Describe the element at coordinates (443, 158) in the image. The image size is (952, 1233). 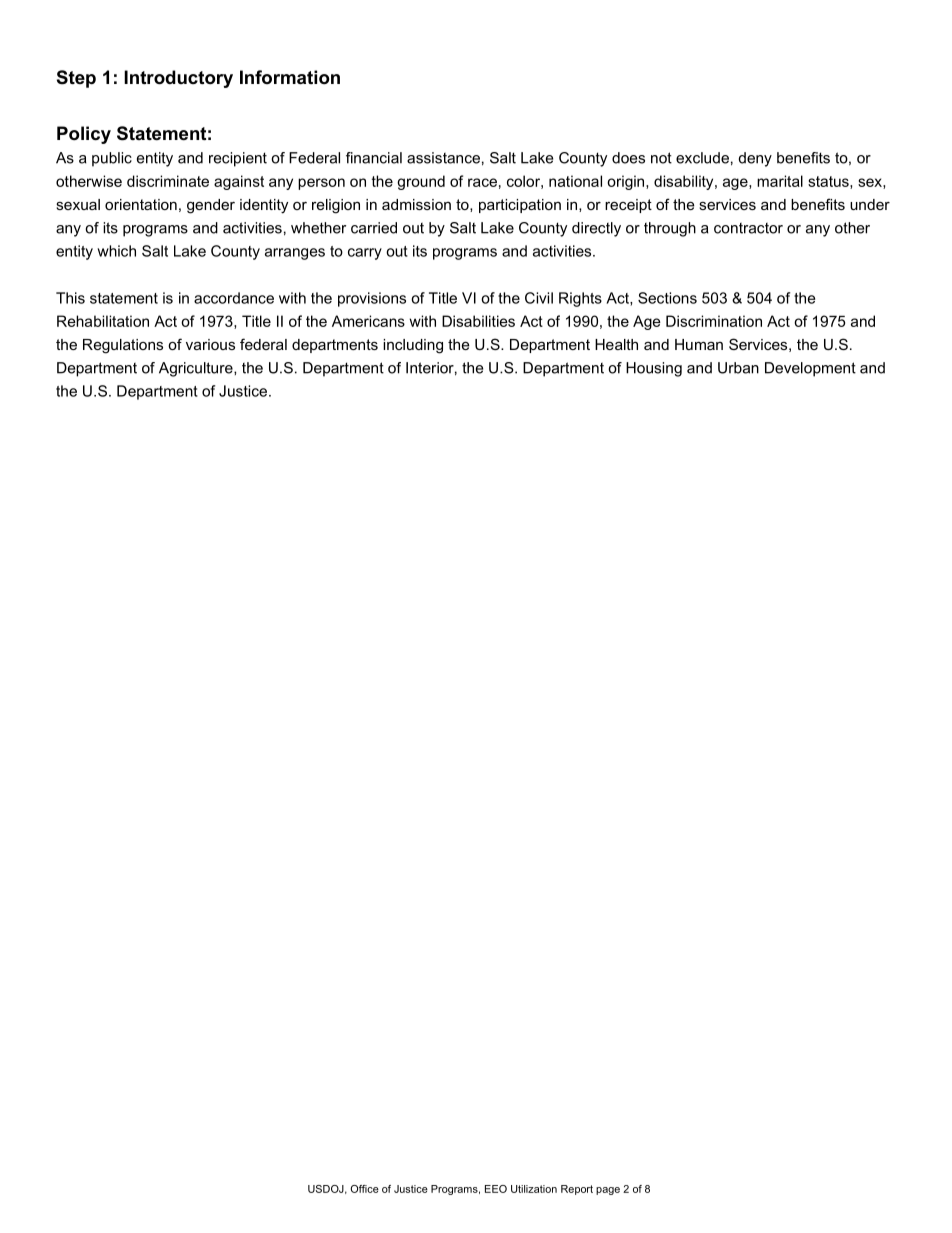
I see `assistance` at that location.
